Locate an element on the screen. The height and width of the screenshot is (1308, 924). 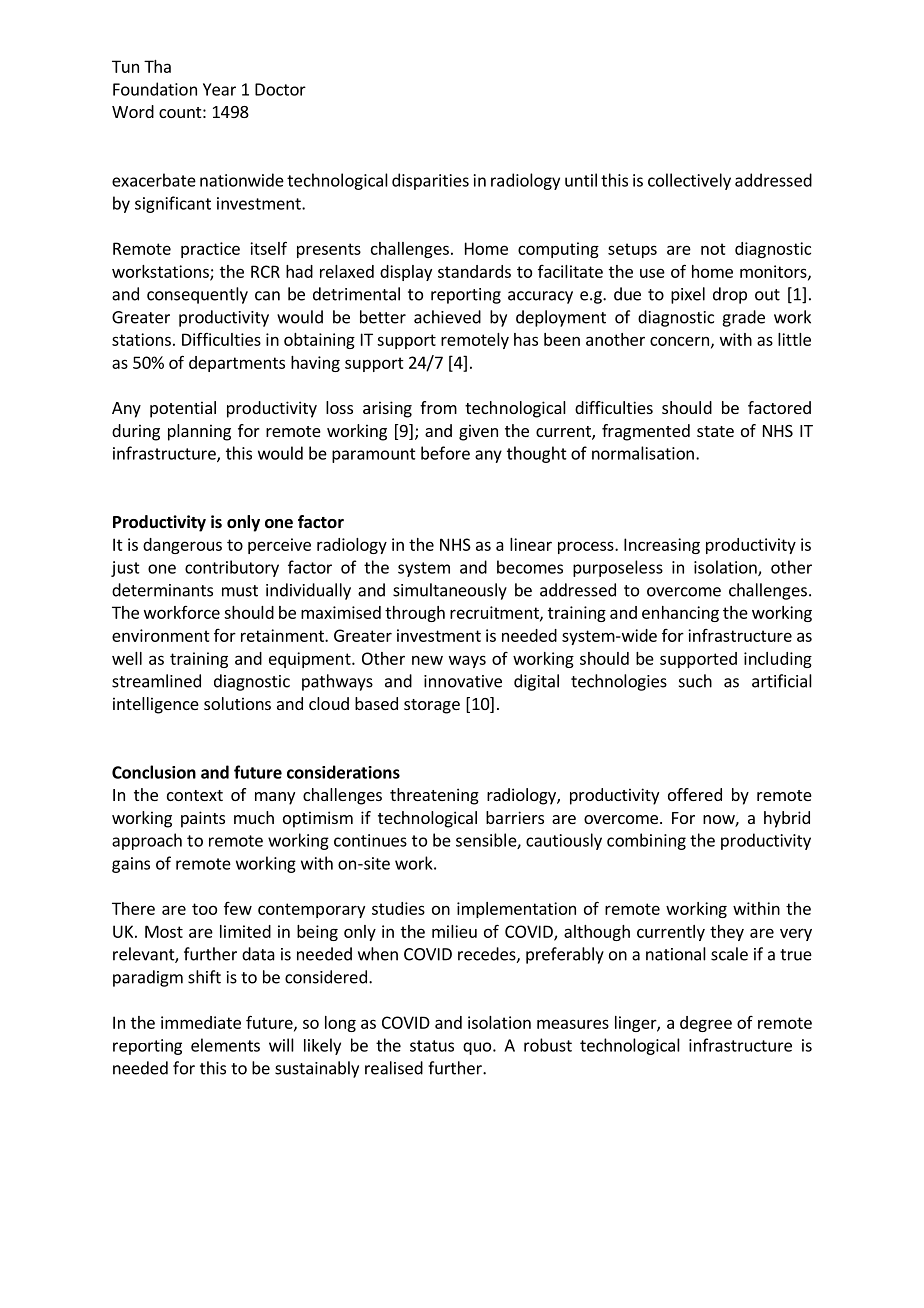
storage is located at coordinates (432, 706).
